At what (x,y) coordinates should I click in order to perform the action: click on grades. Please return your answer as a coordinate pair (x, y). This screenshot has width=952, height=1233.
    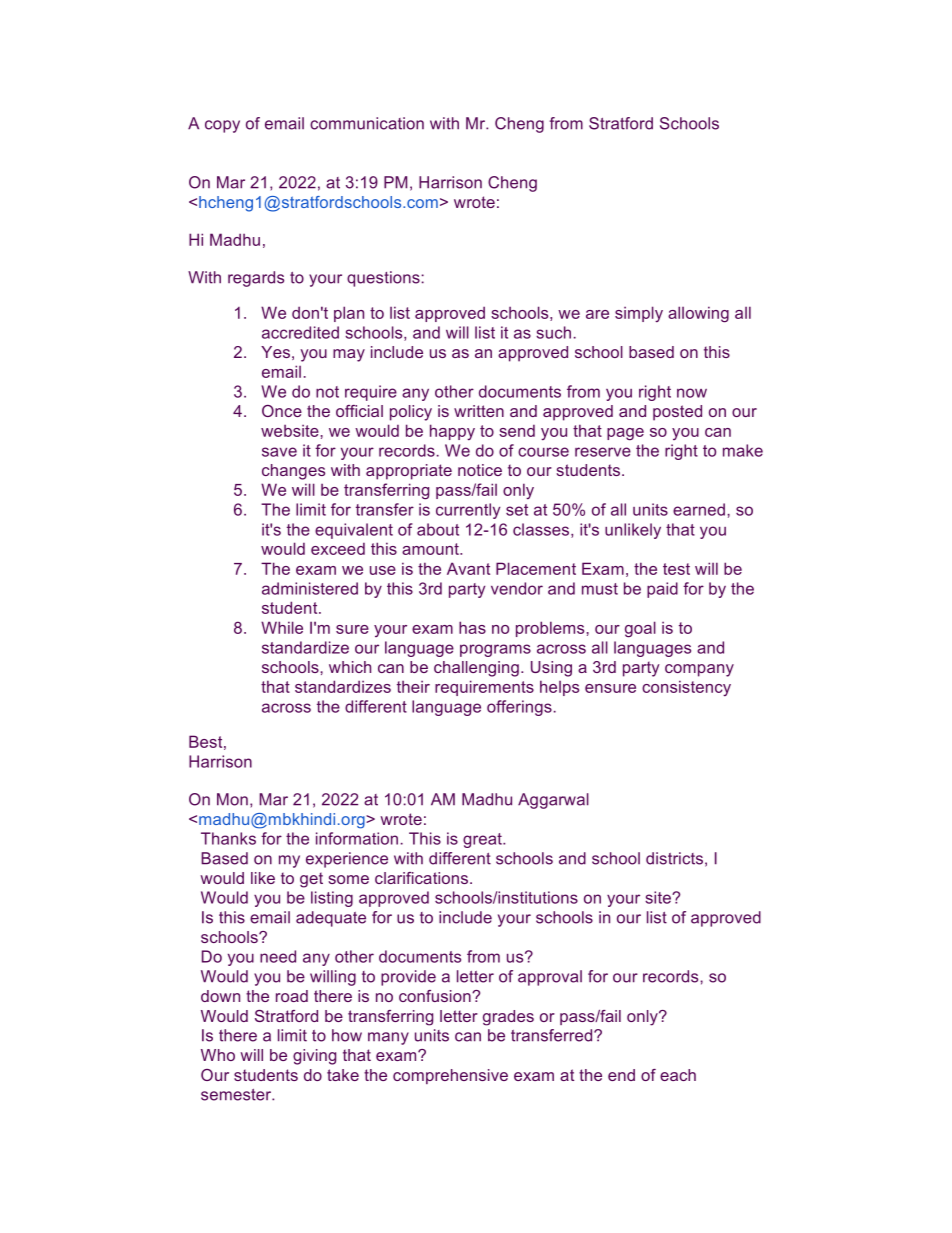
    Looking at the image, I should click on (508, 1018).
